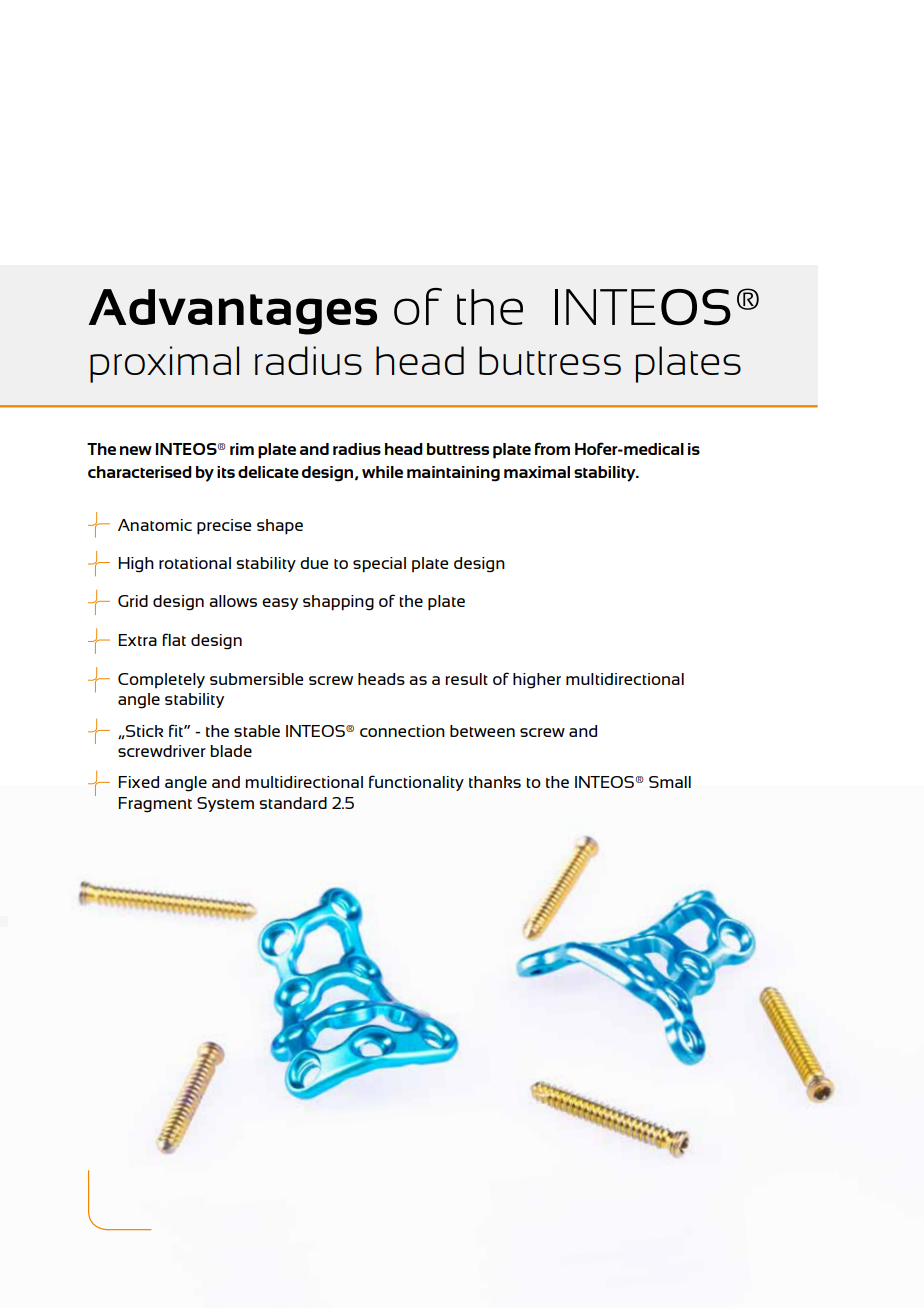 This screenshot has width=924, height=1308. Describe the element at coordinates (164, 364) in the screenshot. I see `proximal` at that location.
